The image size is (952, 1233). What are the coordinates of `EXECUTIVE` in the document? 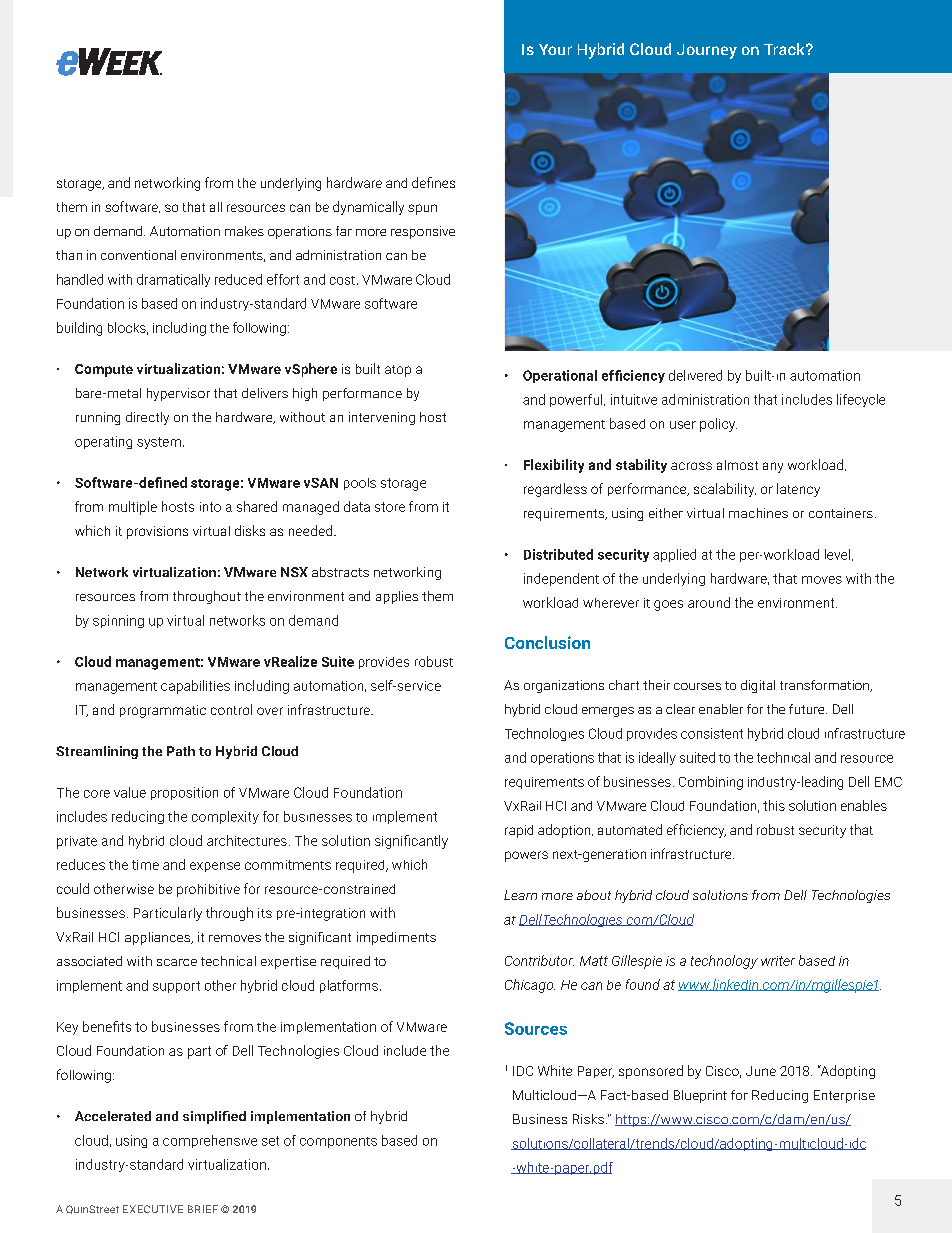 It's located at (153, 1209).
